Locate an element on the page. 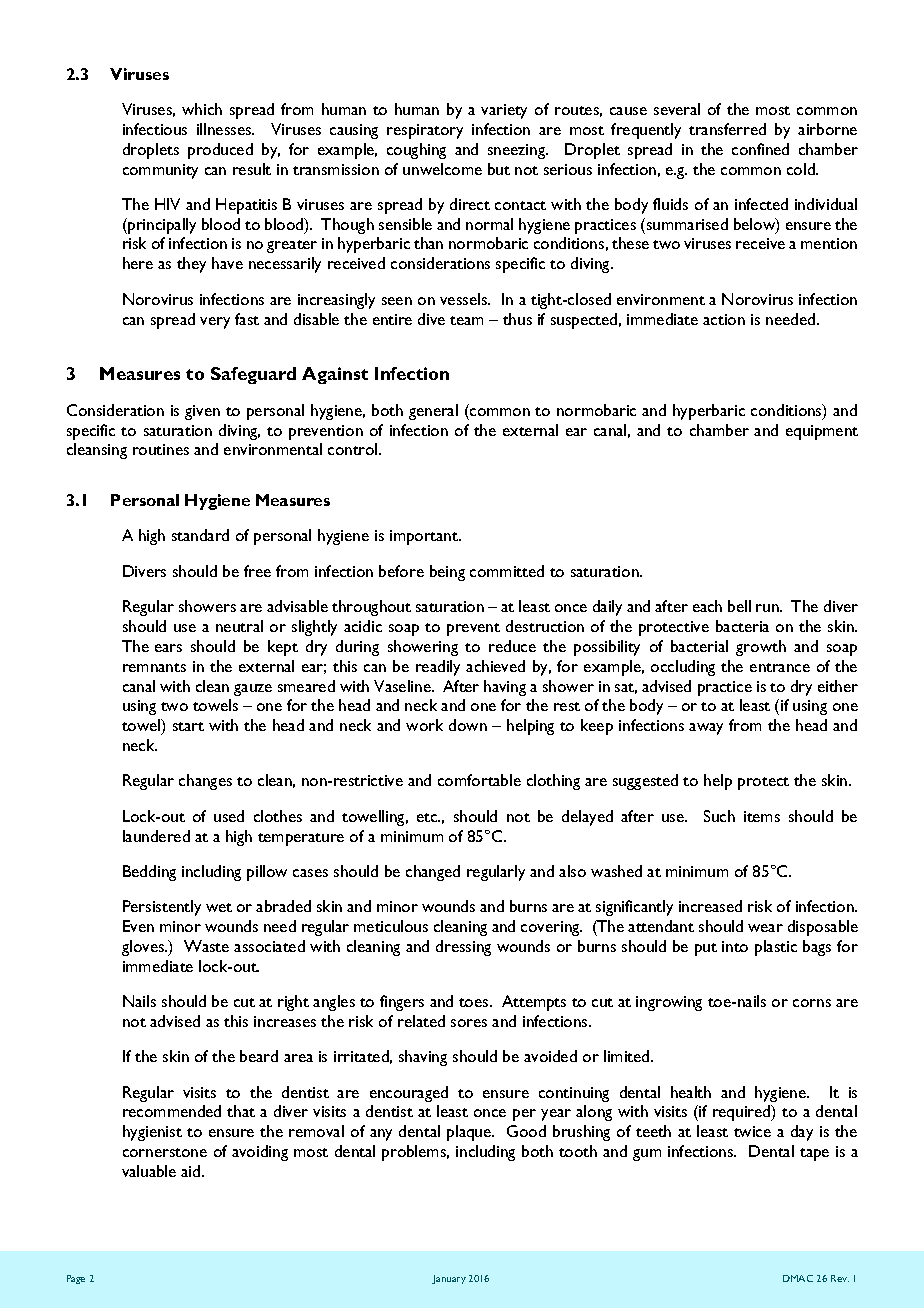  infectious is located at coordinates (155, 129).
